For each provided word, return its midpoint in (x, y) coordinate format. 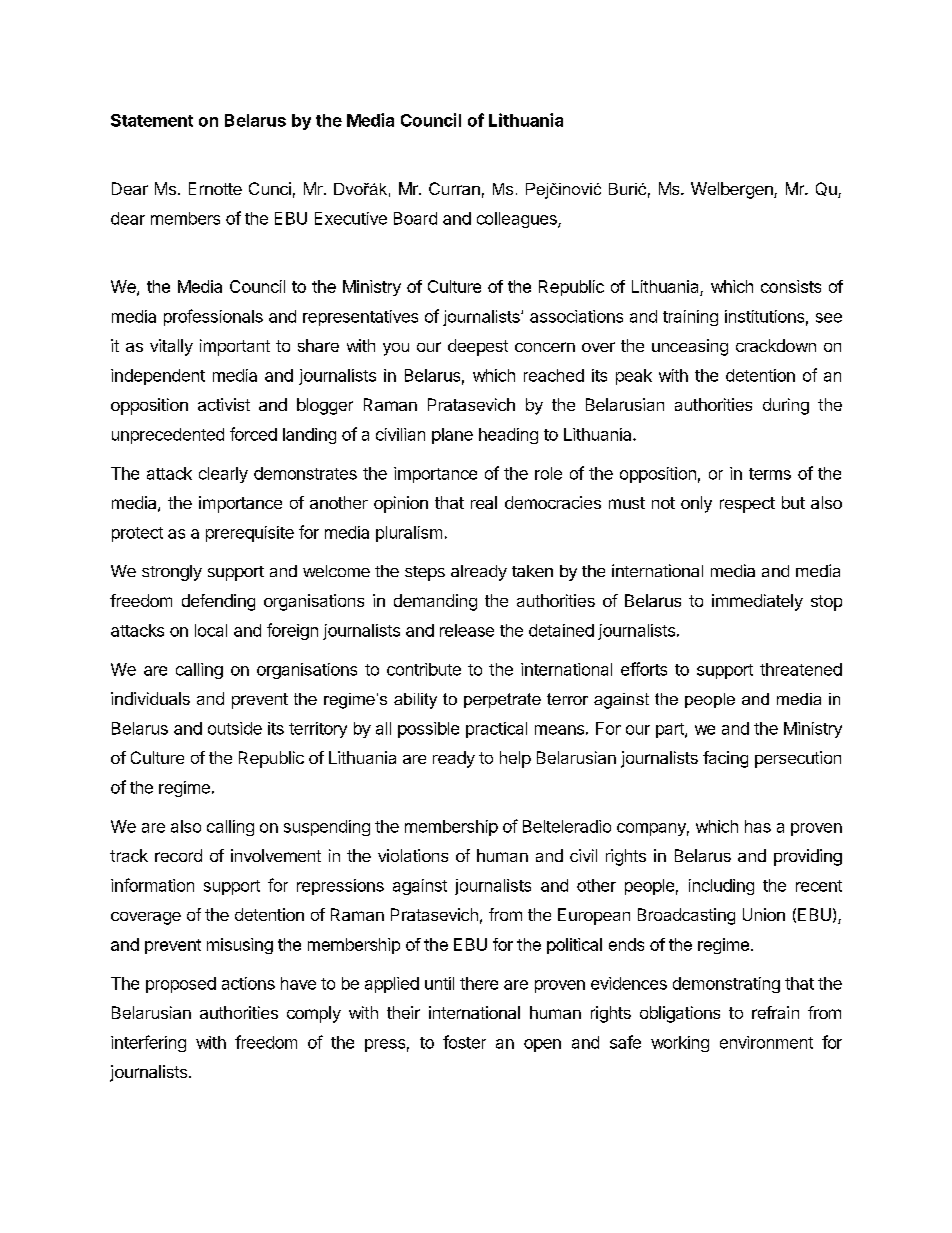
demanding (435, 602)
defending (218, 602)
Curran (454, 188)
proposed (181, 985)
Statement (152, 120)
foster (464, 1042)
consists (791, 286)
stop (826, 603)
